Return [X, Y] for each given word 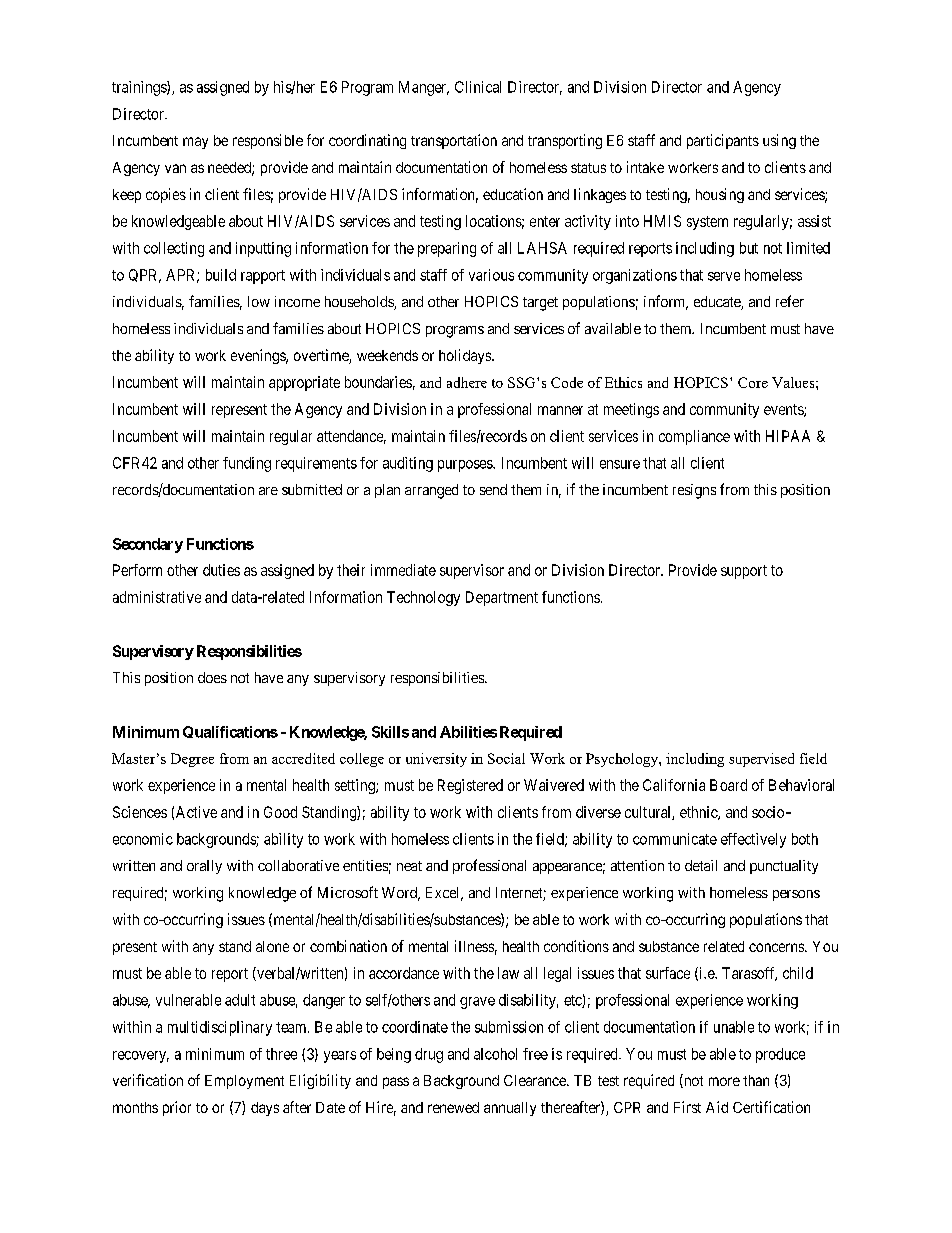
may [195, 143]
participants [723, 141]
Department [502, 598]
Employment [244, 1082]
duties [221, 570]
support [744, 572]
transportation [454, 141]
